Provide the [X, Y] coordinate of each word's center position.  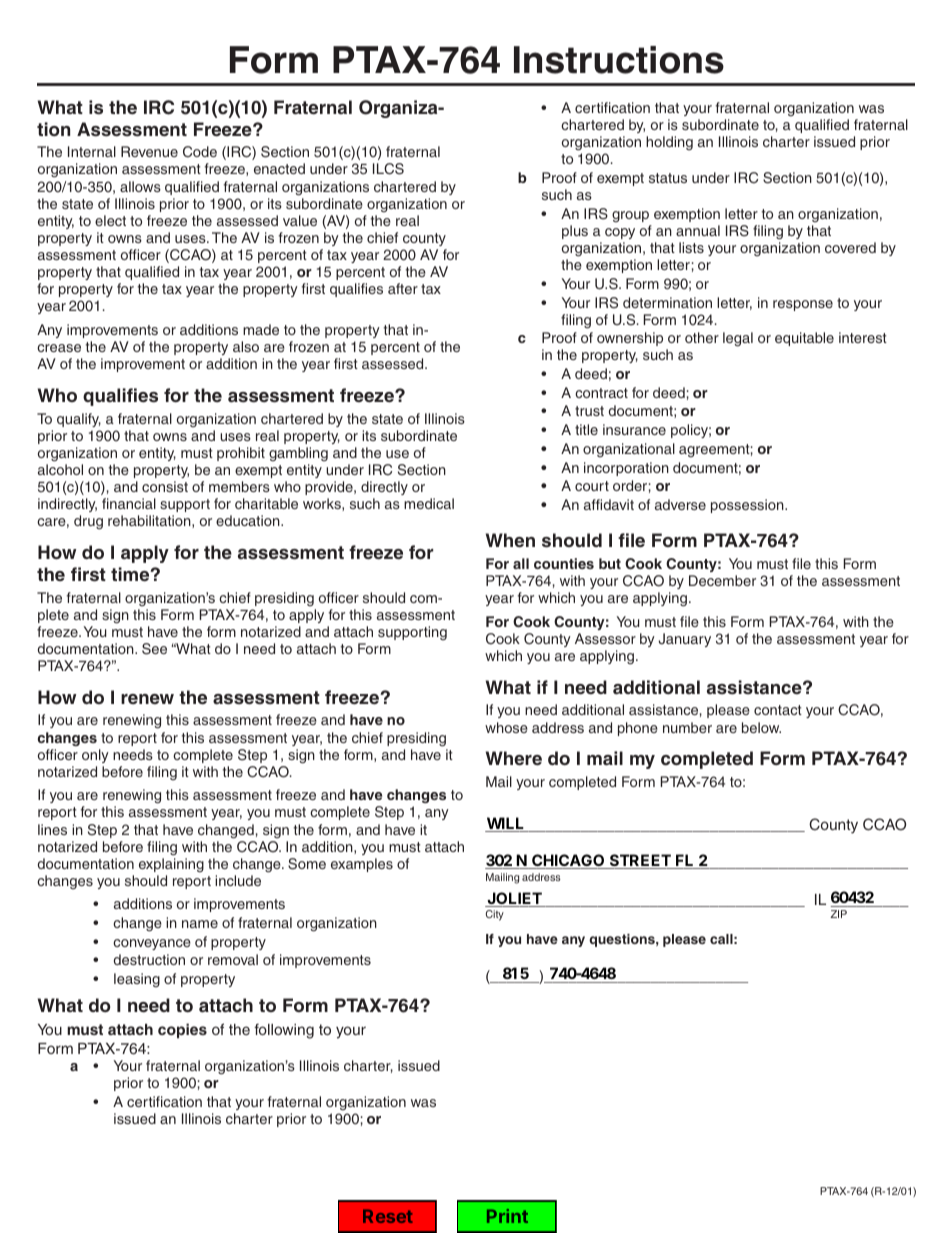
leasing [137, 980]
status [668, 178]
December [722, 580]
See [154, 649]
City [495, 915]
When [510, 540]
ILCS [388, 169]
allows [140, 186]
